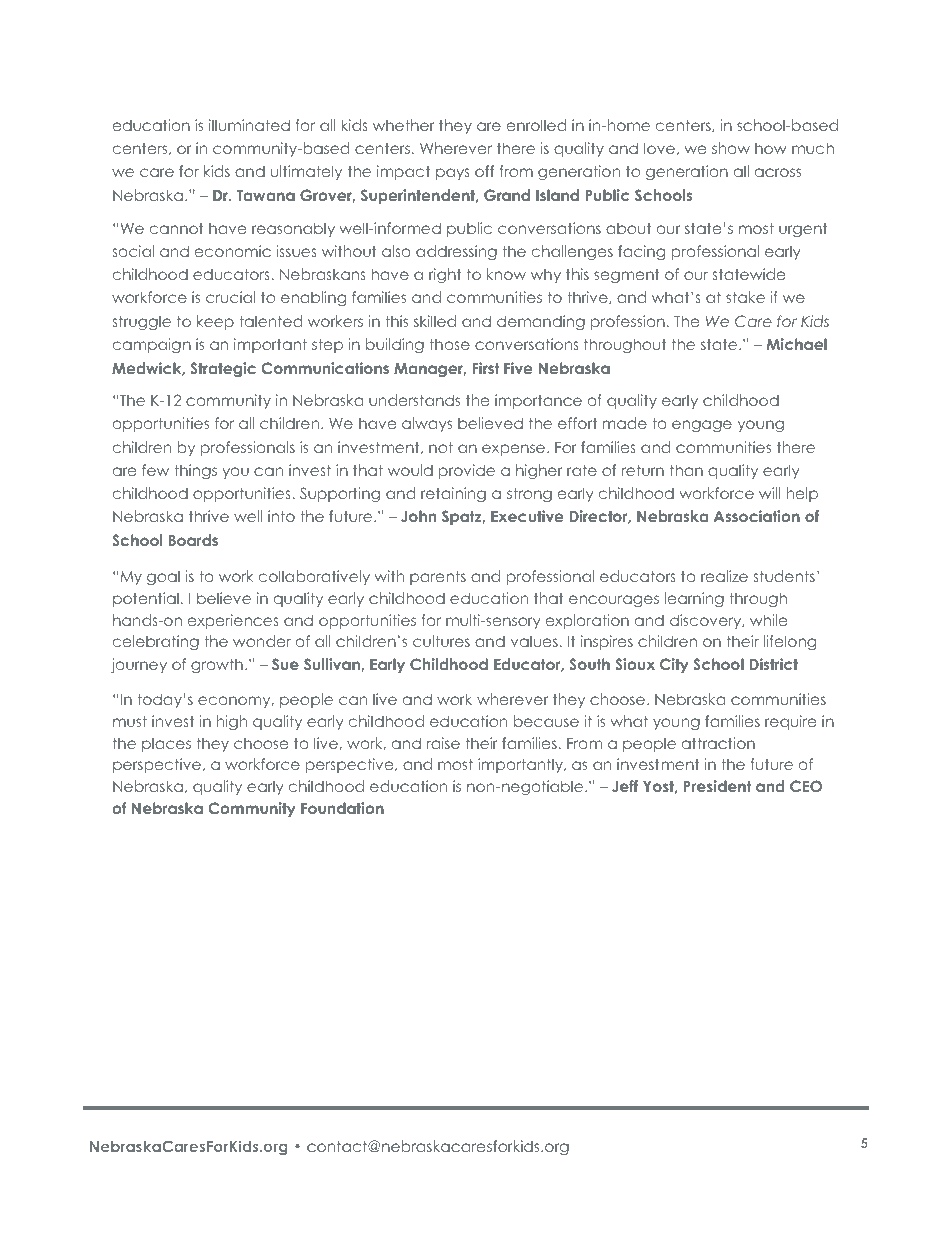 Image resolution: width=952 pixels, height=1233 pixels. Describe the element at coordinates (152, 345) in the page. I see `campaign` at that location.
